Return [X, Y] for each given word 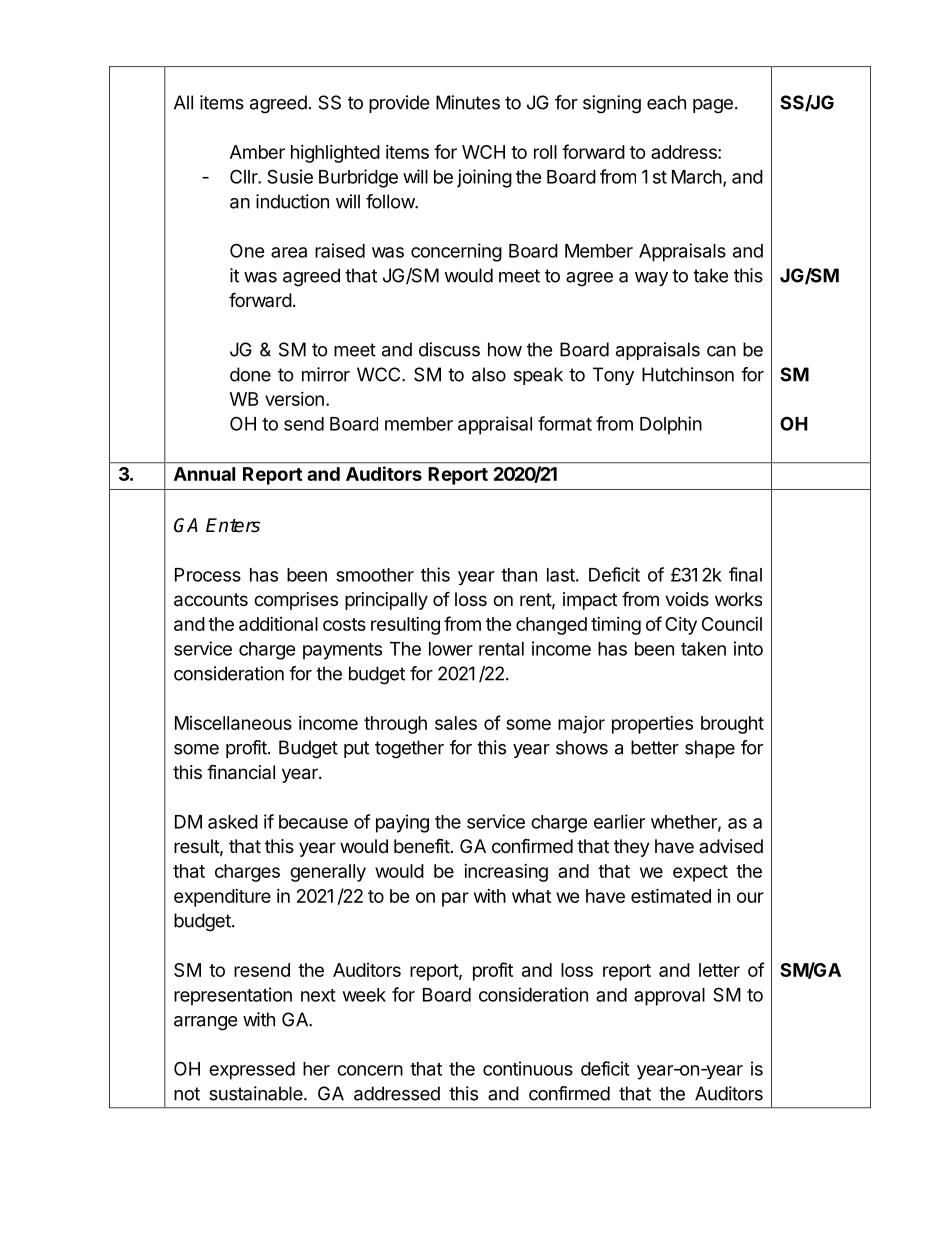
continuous [528, 1068]
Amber [257, 152]
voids [687, 599]
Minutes [468, 102]
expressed [252, 1071]
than [519, 575]
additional [278, 624]
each [666, 102]
